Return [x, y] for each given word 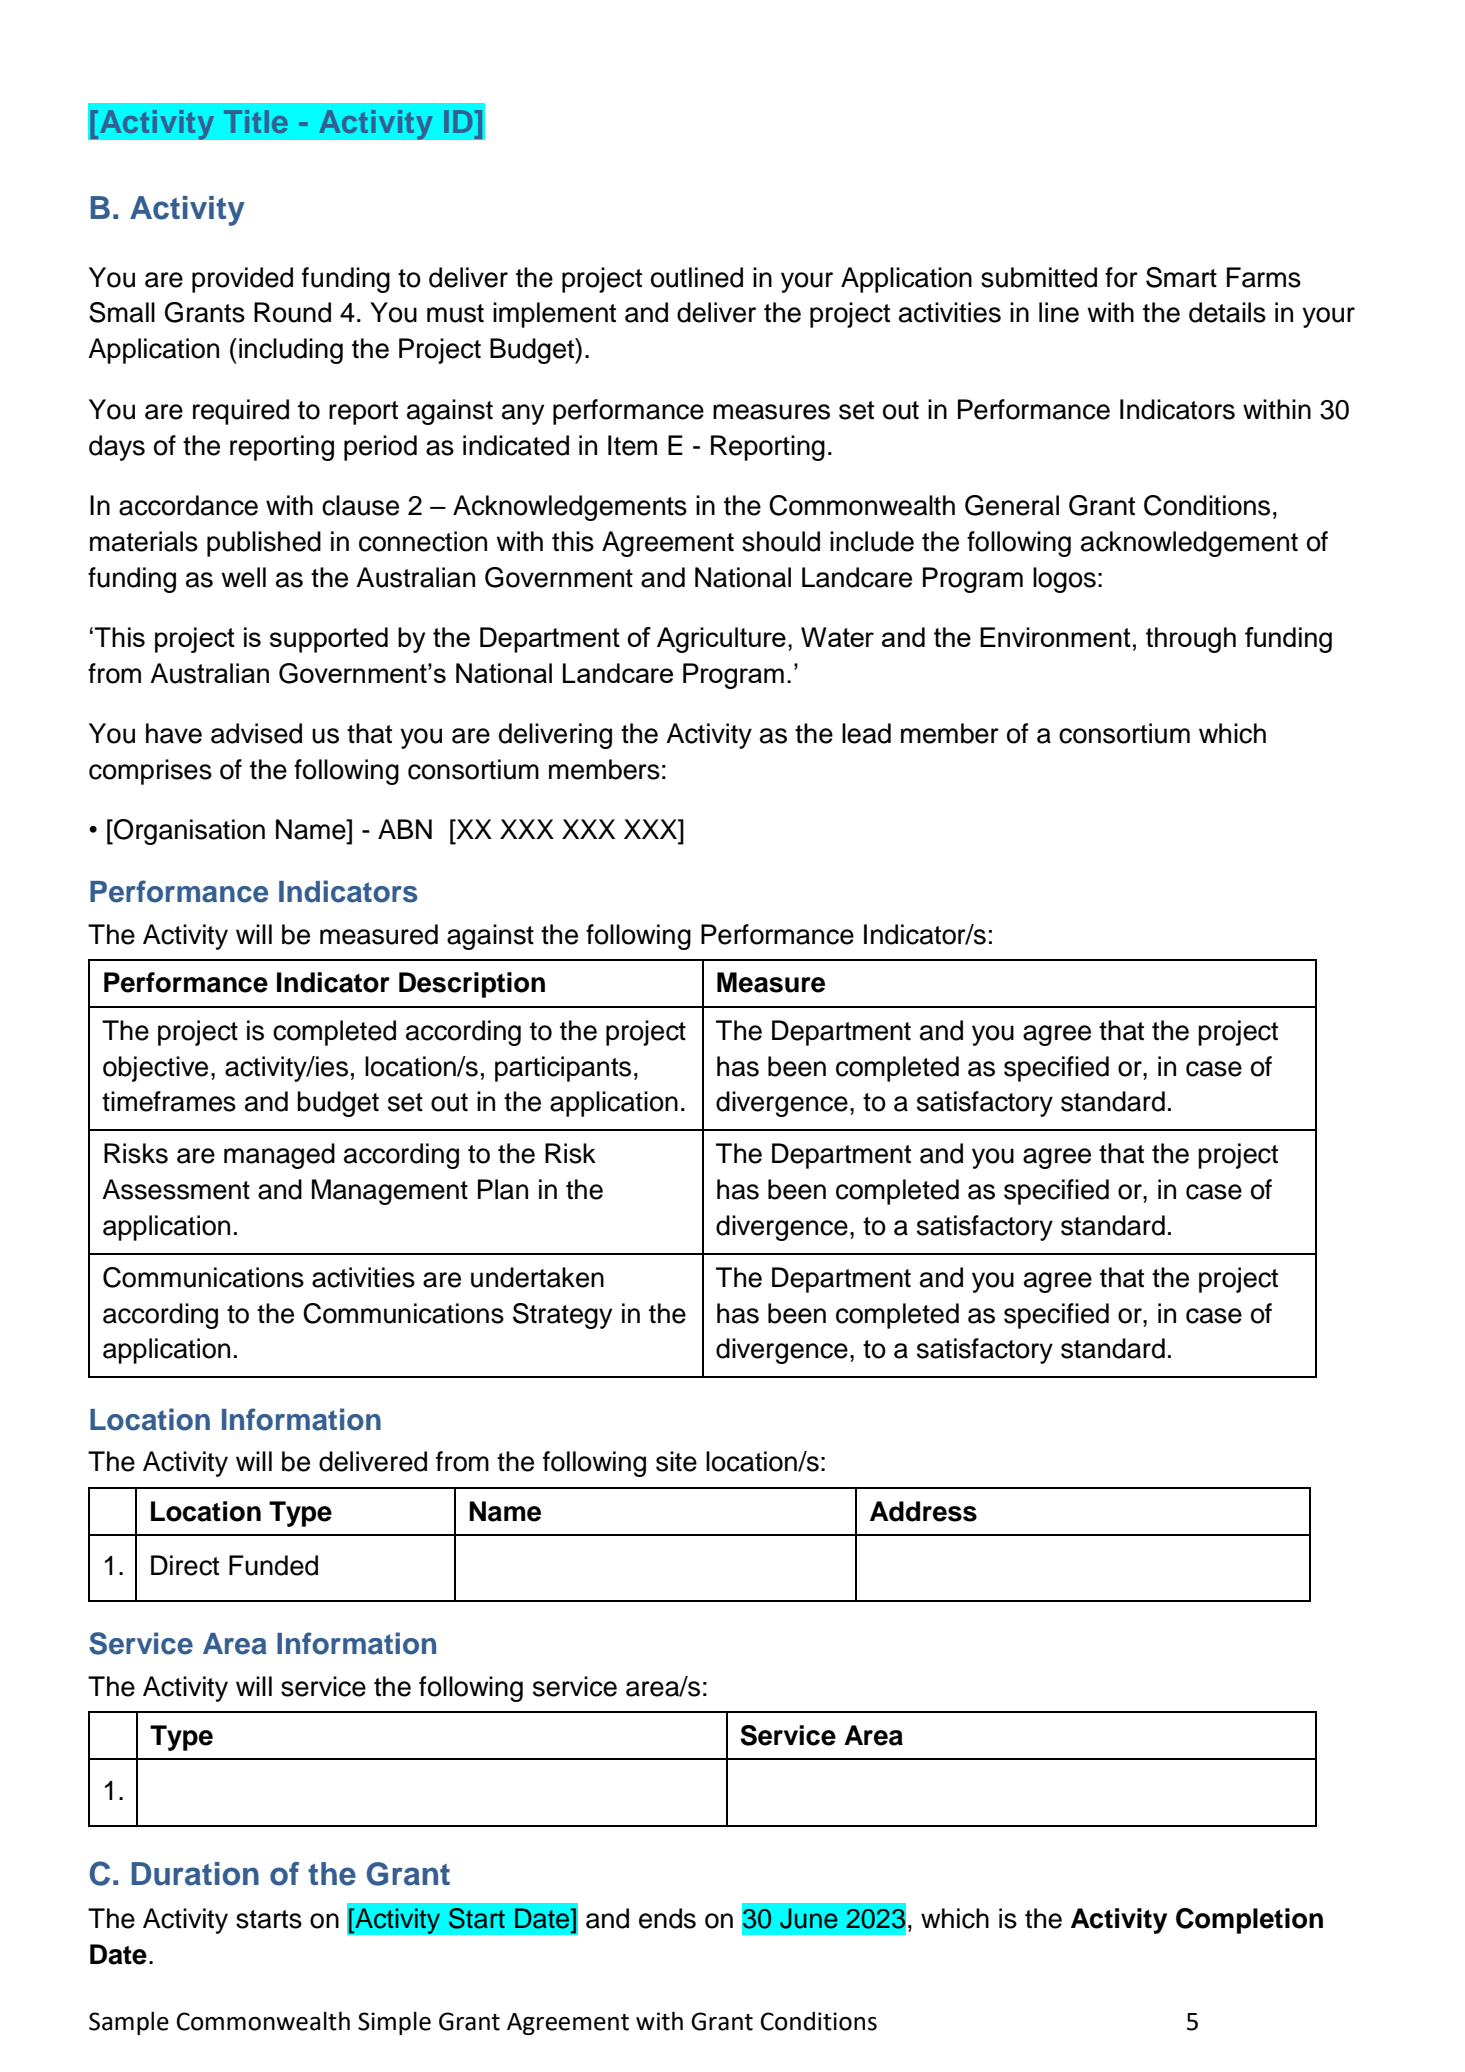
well [243, 577]
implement [554, 315]
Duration [195, 1874]
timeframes [169, 1101]
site [676, 1461]
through [1191, 640]
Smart [1181, 277]
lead [866, 733]
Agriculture [721, 640]
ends [667, 1918]
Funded [273, 1565]
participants [563, 1069]
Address [923, 1511]
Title [256, 121]
